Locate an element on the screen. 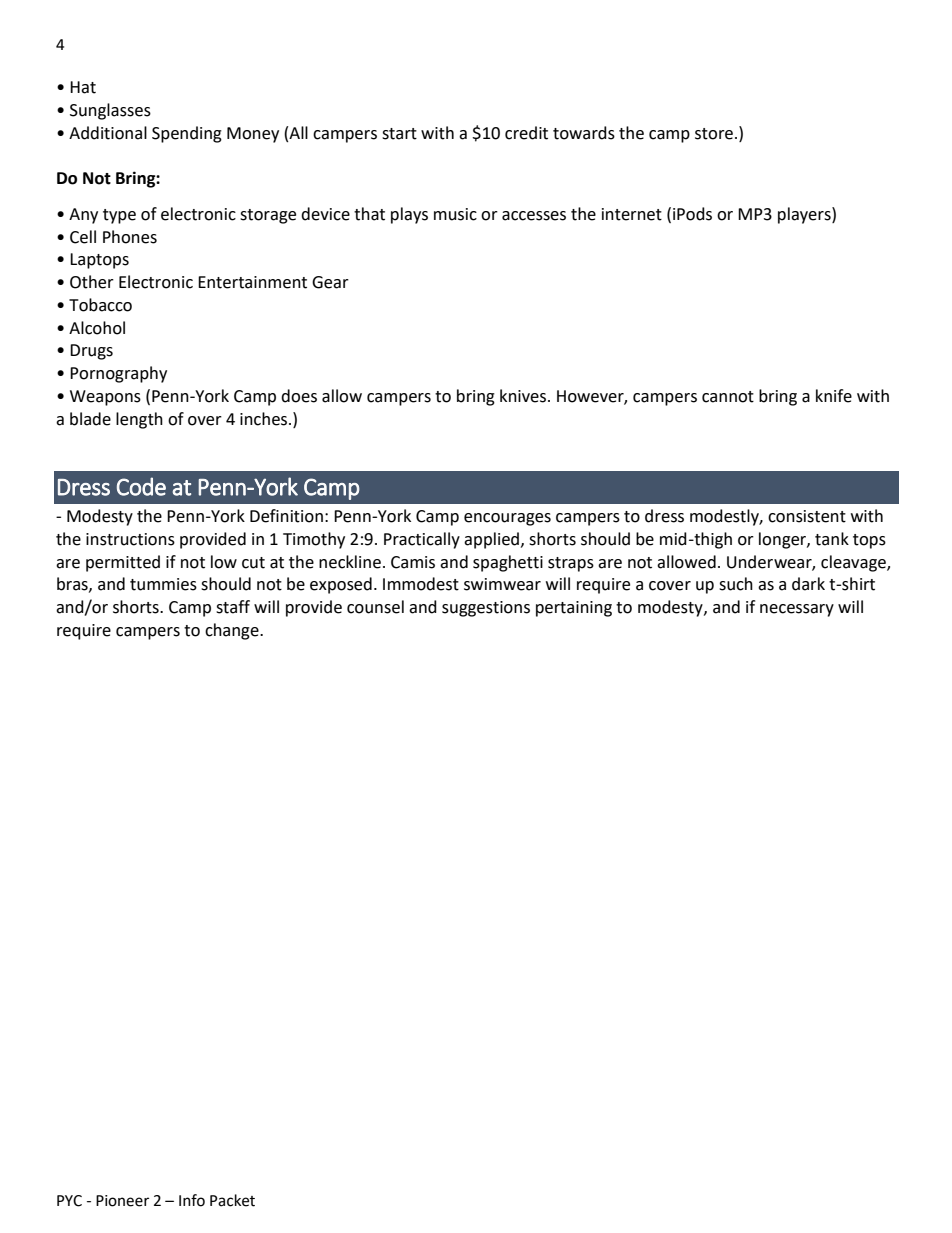 The width and height of the screenshot is (952, 1233). change is located at coordinates (233, 631).
